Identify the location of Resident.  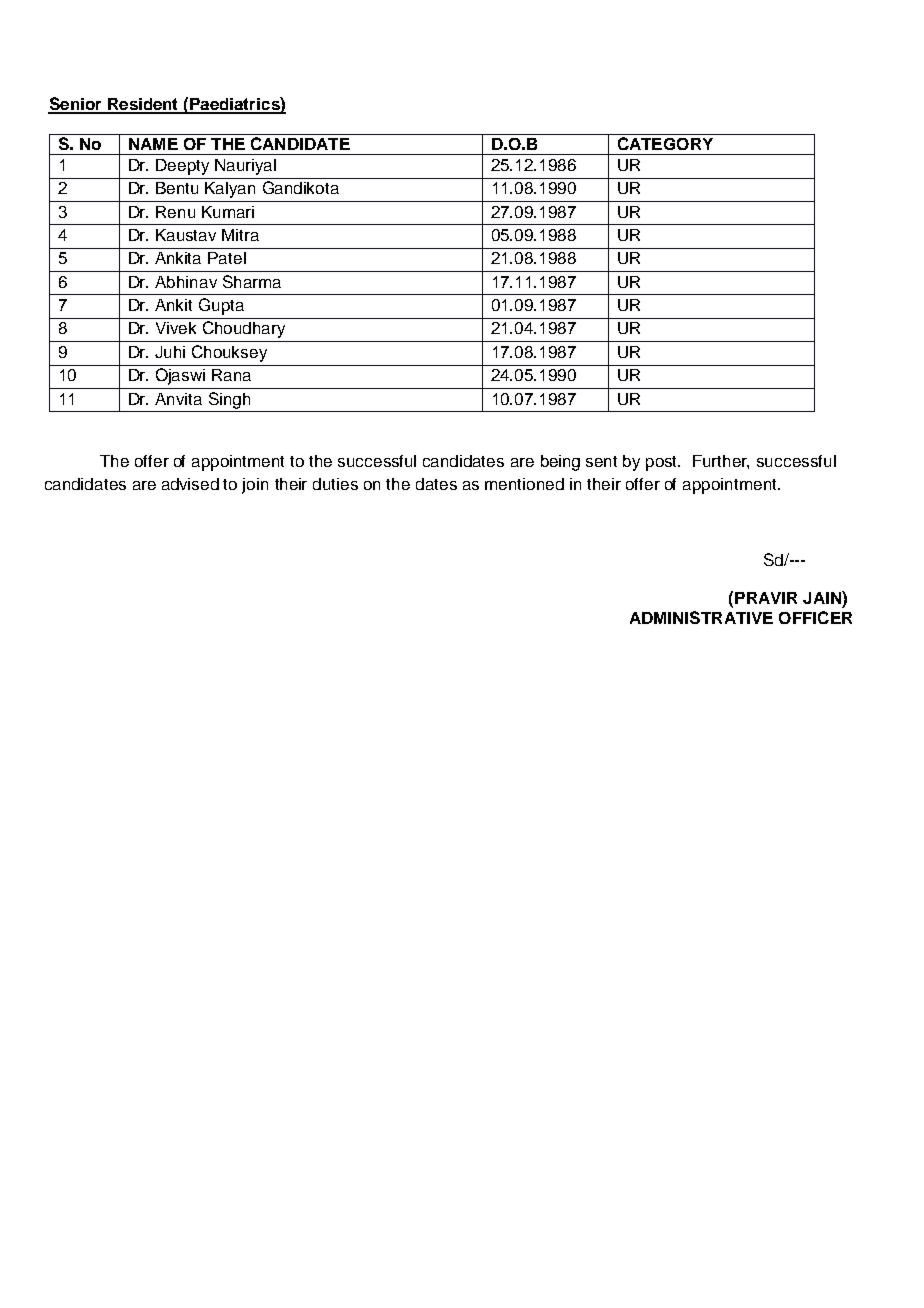
(143, 105).
